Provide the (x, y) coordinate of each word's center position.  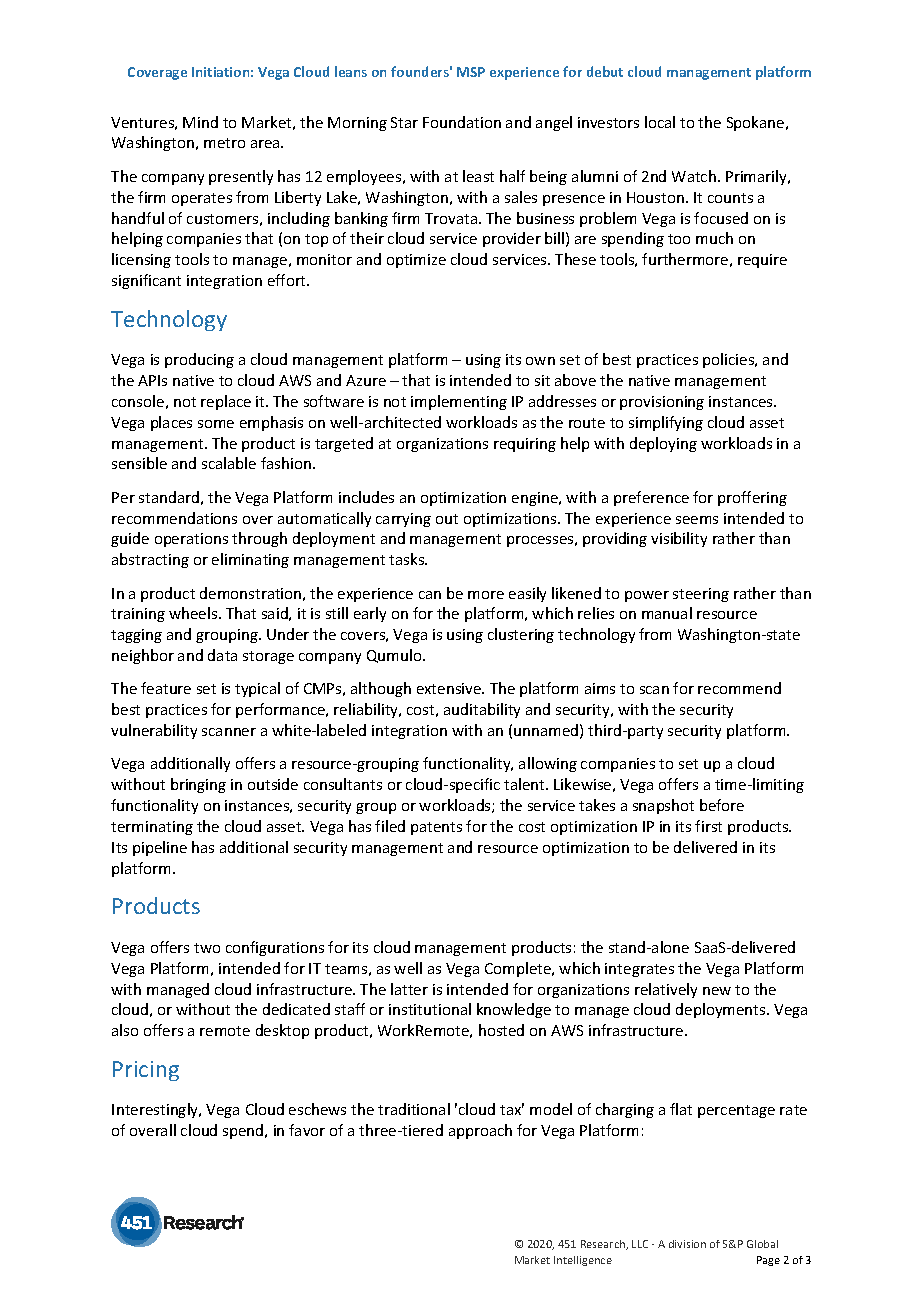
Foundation (462, 122)
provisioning (662, 403)
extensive (450, 688)
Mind (200, 122)
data (222, 655)
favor (307, 1130)
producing (199, 360)
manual (667, 613)
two (207, 948)
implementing (459, 402)
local (660, 122)
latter (409, 989)
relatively (666, 990)
